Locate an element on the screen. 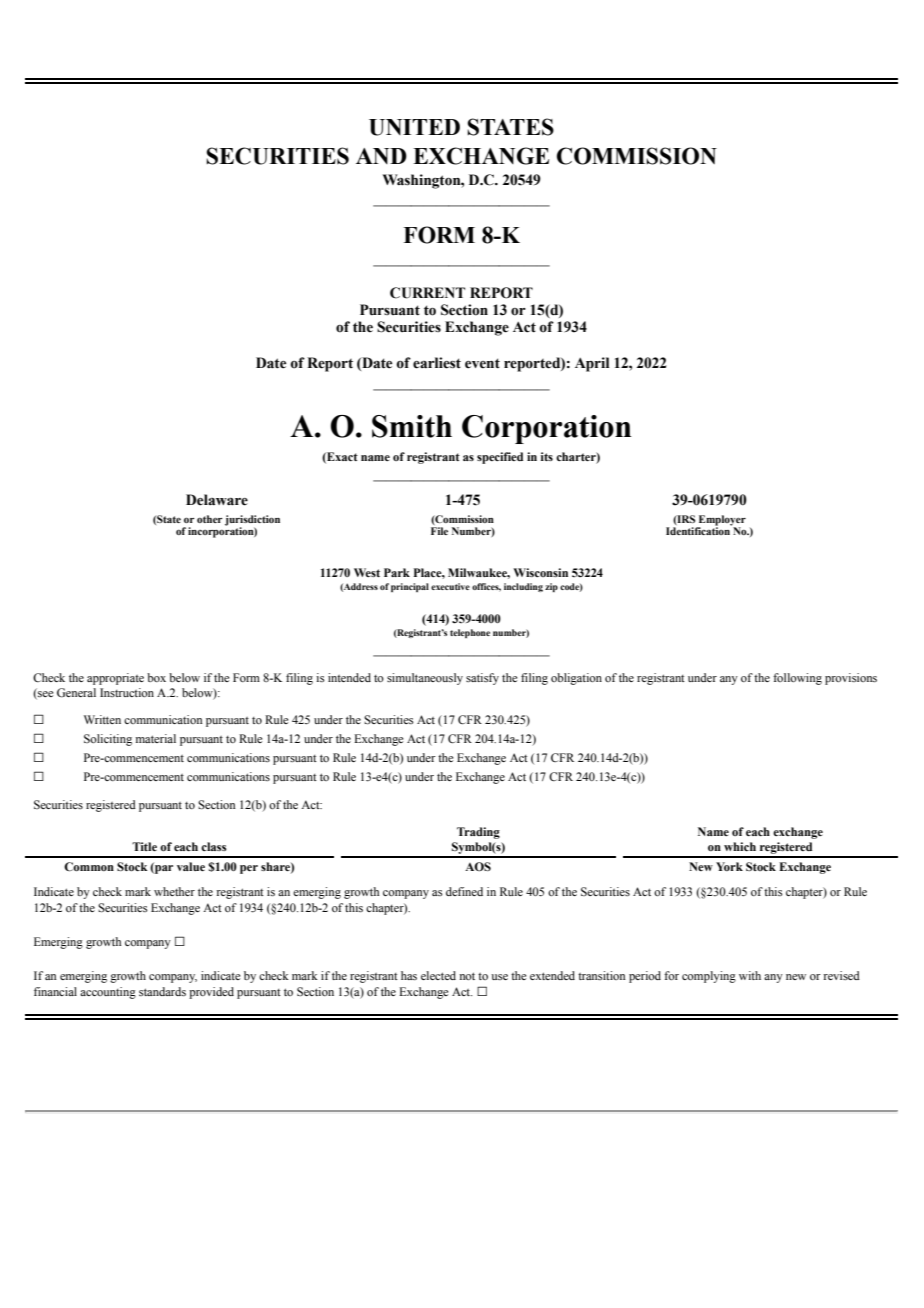  other is located at coordinates (210, 519).
